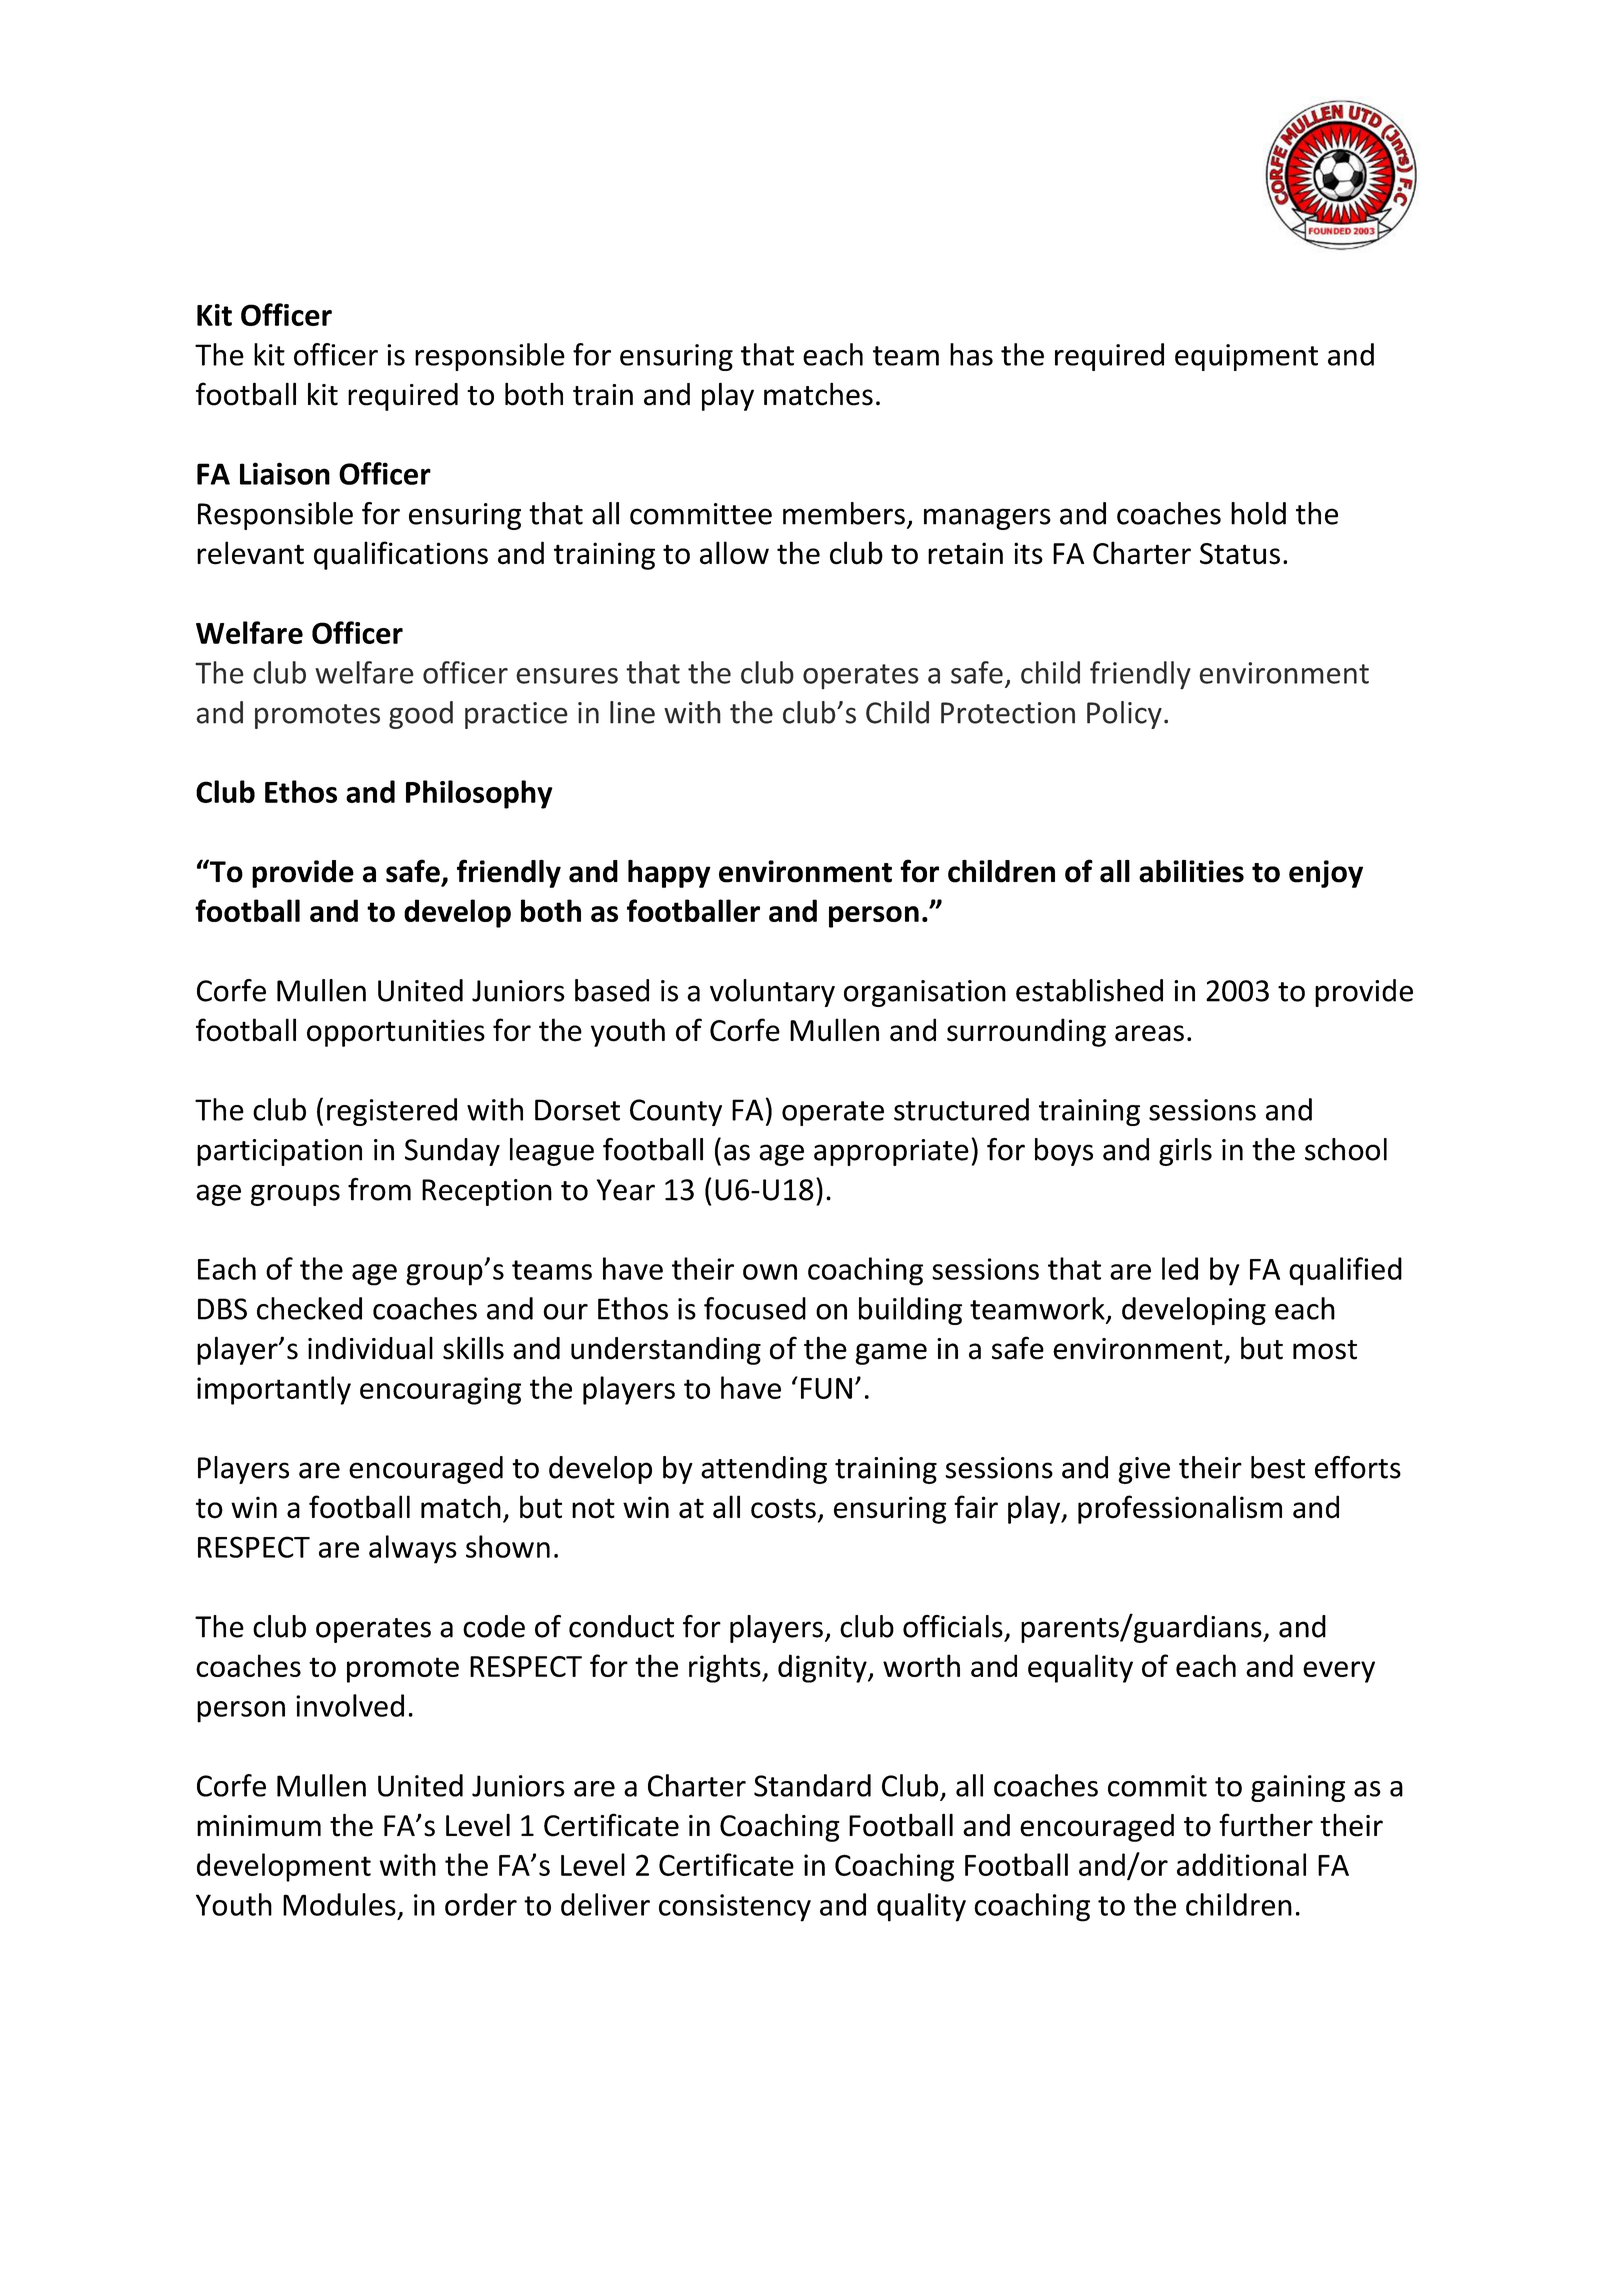 The width and height of the document is (1615, 2284). I want to click on professionalism, so click(1180, 1509).
